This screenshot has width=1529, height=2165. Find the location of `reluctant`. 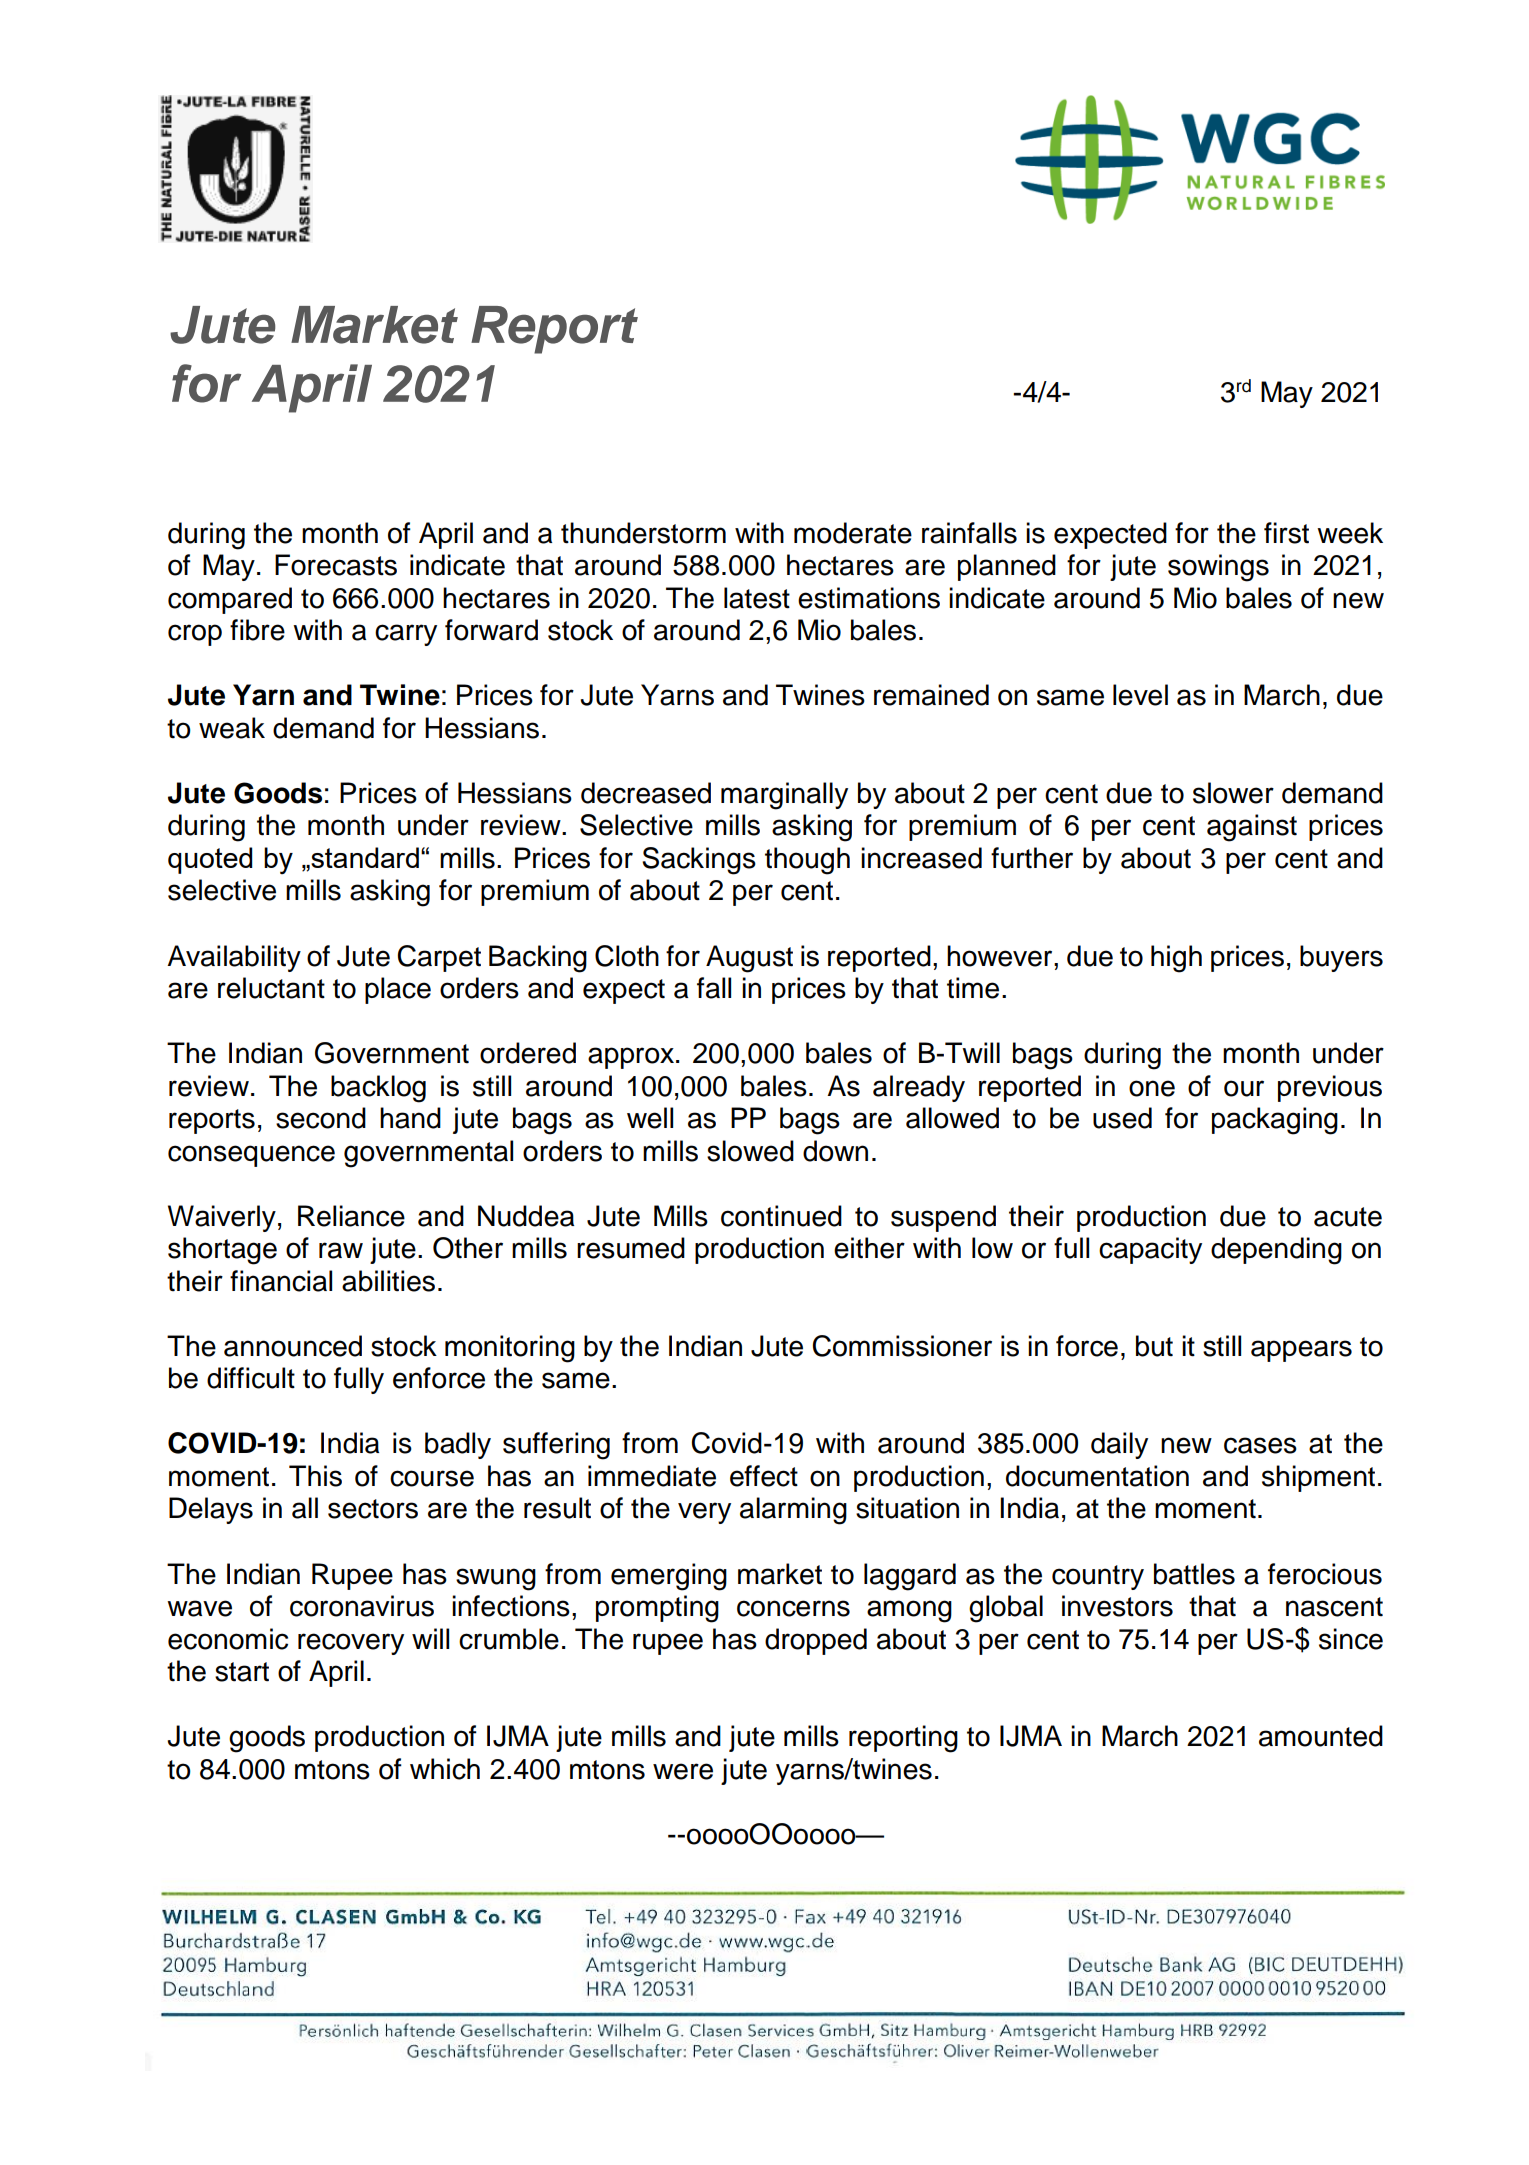

reluctant is located at coordinates (271, 988).
